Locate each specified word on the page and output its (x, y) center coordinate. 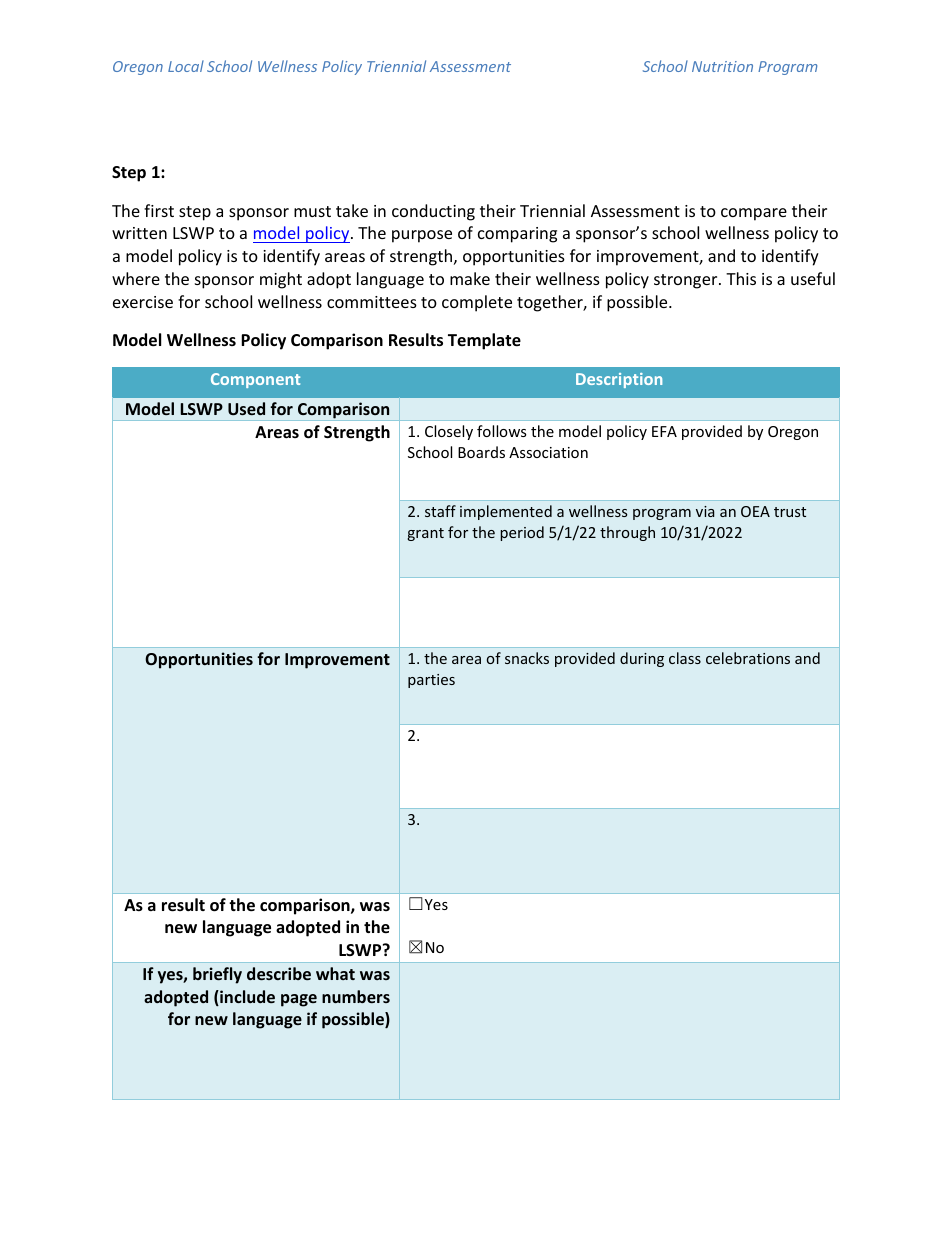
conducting (433, 212)
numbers (356, 996)
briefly (217, 975)
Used (246, 408)
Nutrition (722, 66)
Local (186, 66)
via (705, 511)
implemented (506, 512)
